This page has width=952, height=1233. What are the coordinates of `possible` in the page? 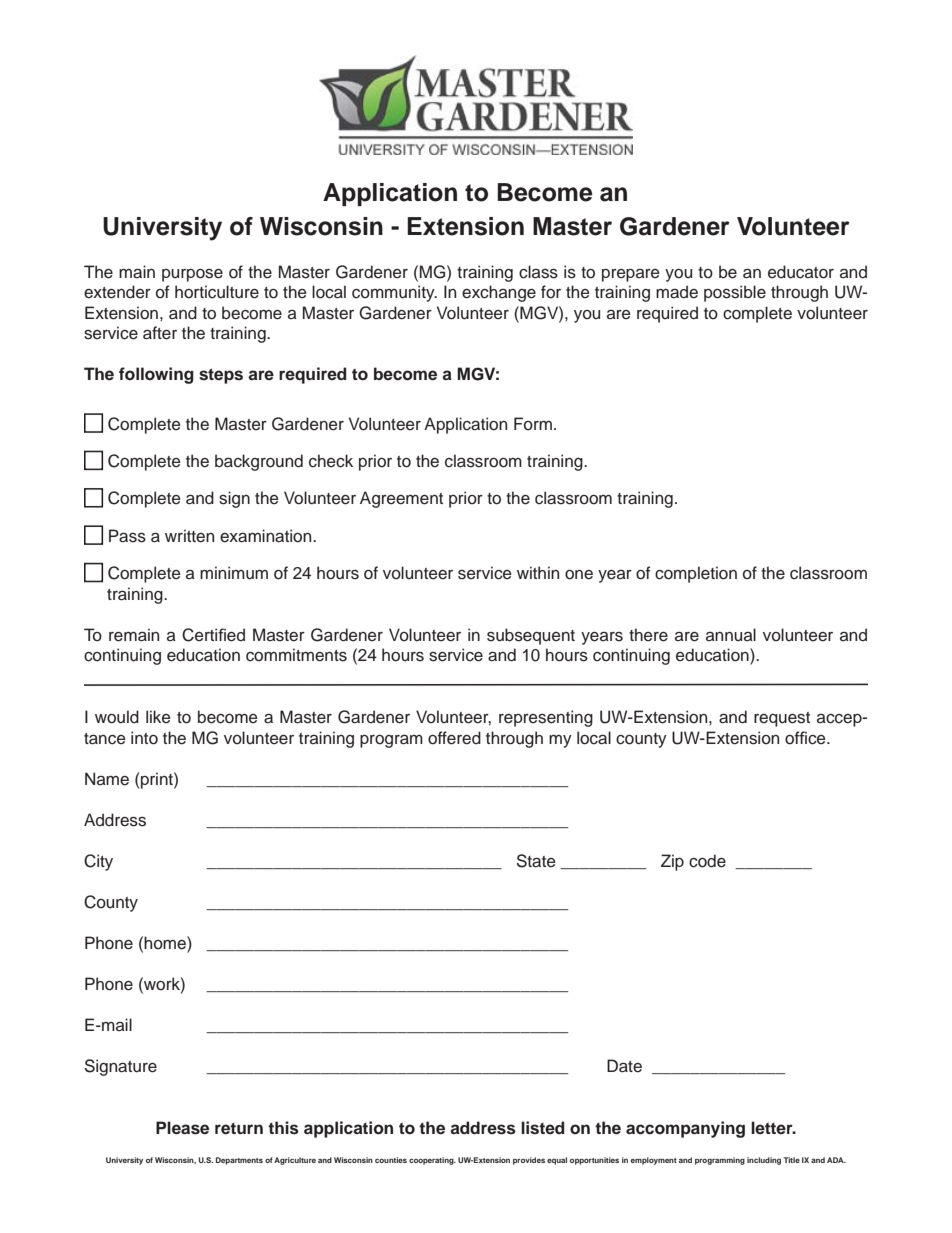 It's located at (735, 293).
